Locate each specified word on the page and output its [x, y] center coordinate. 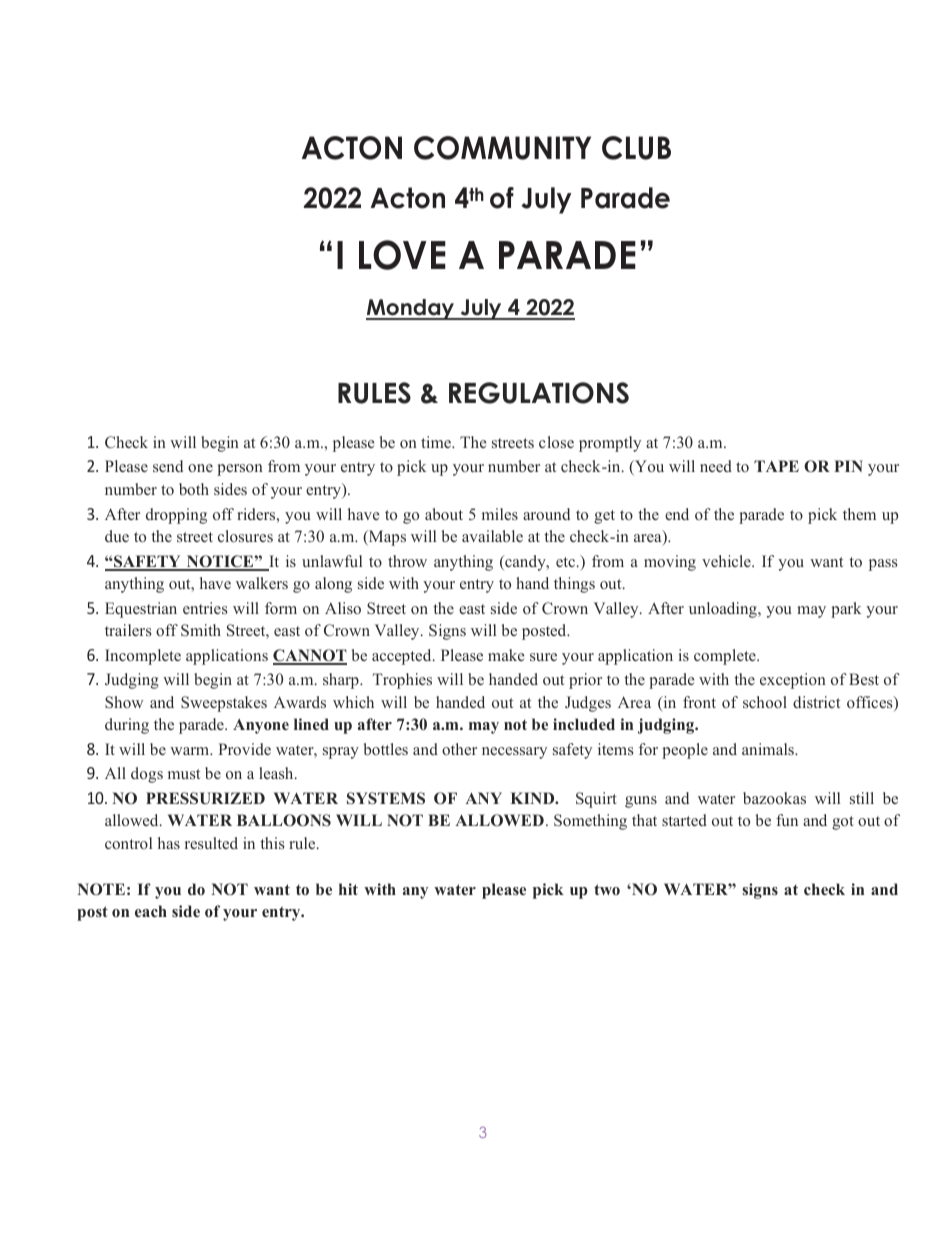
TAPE [776, 466]
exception [793, 681]
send [168, 466]
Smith [201, 630]
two [607, 889]
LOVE [402, 255]
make [506, 655]
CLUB [636, 148]
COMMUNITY [502, 148]
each [151, 911]
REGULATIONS [539, 393]
